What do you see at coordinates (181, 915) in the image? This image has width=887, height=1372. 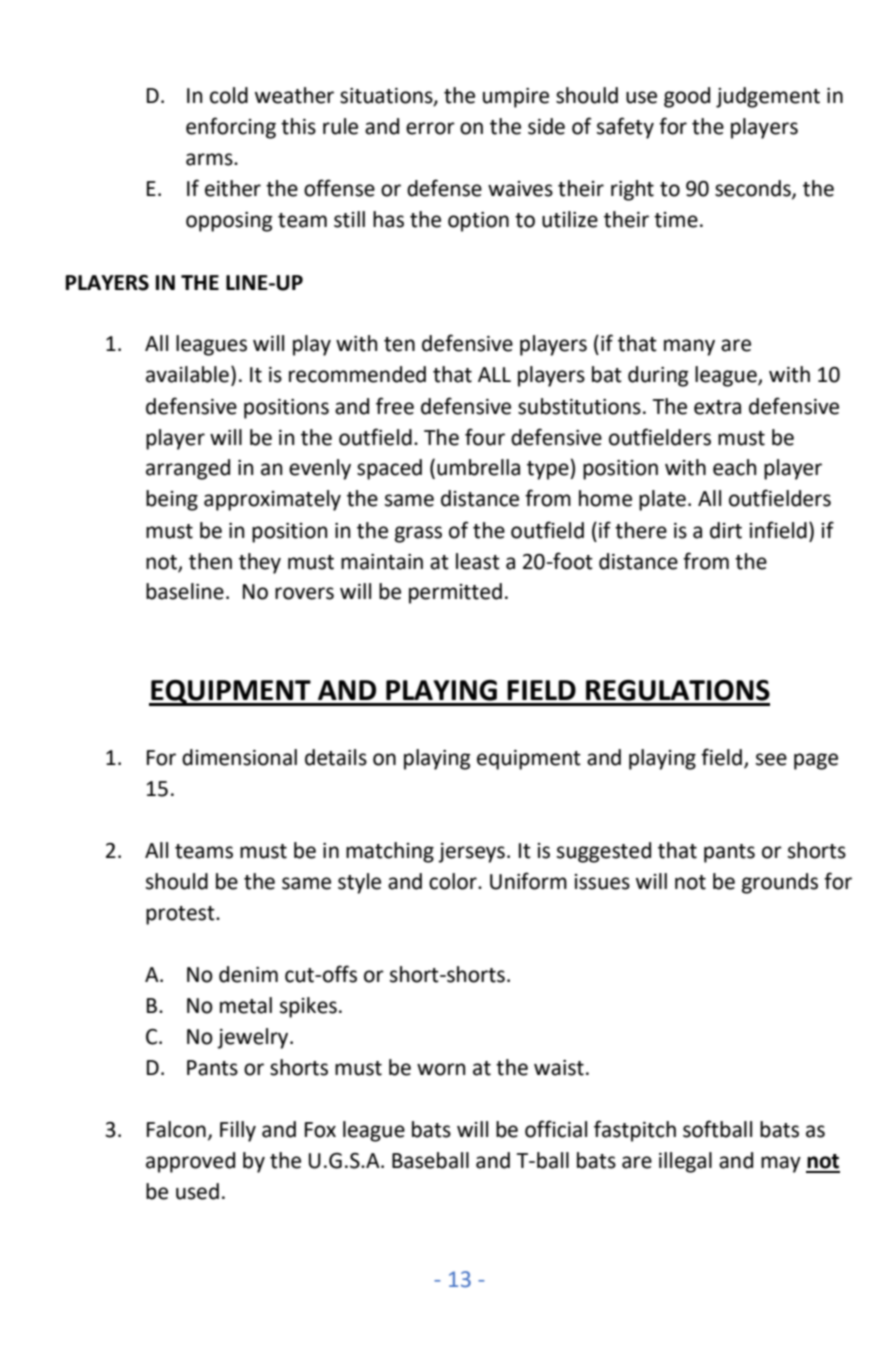 I see `protest` at bounding box center [181, 915].
